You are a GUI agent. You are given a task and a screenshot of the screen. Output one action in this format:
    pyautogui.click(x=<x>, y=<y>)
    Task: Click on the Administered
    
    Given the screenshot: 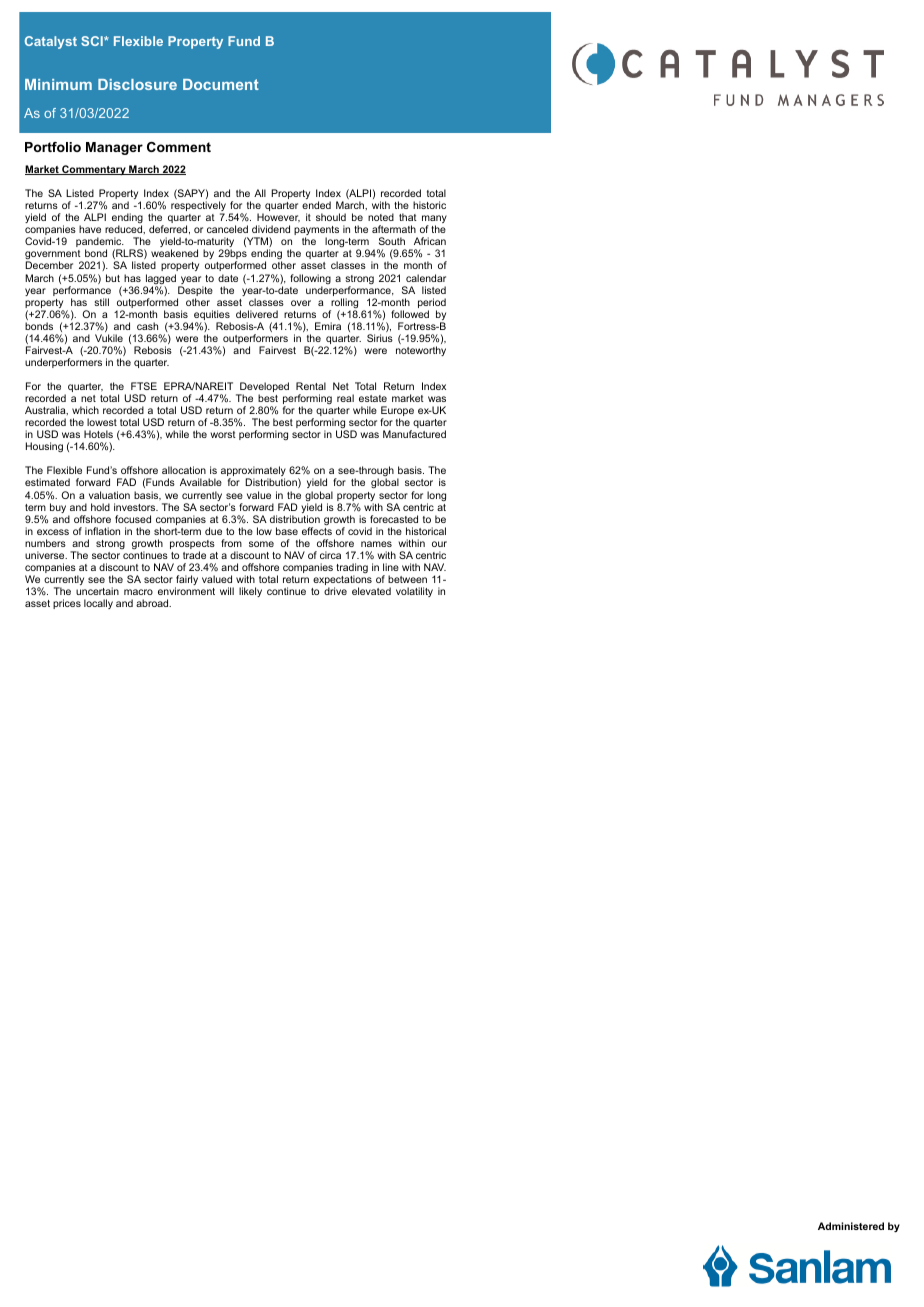 What is the action you would take?
    pyautogui.click(x=851, y=1226)
